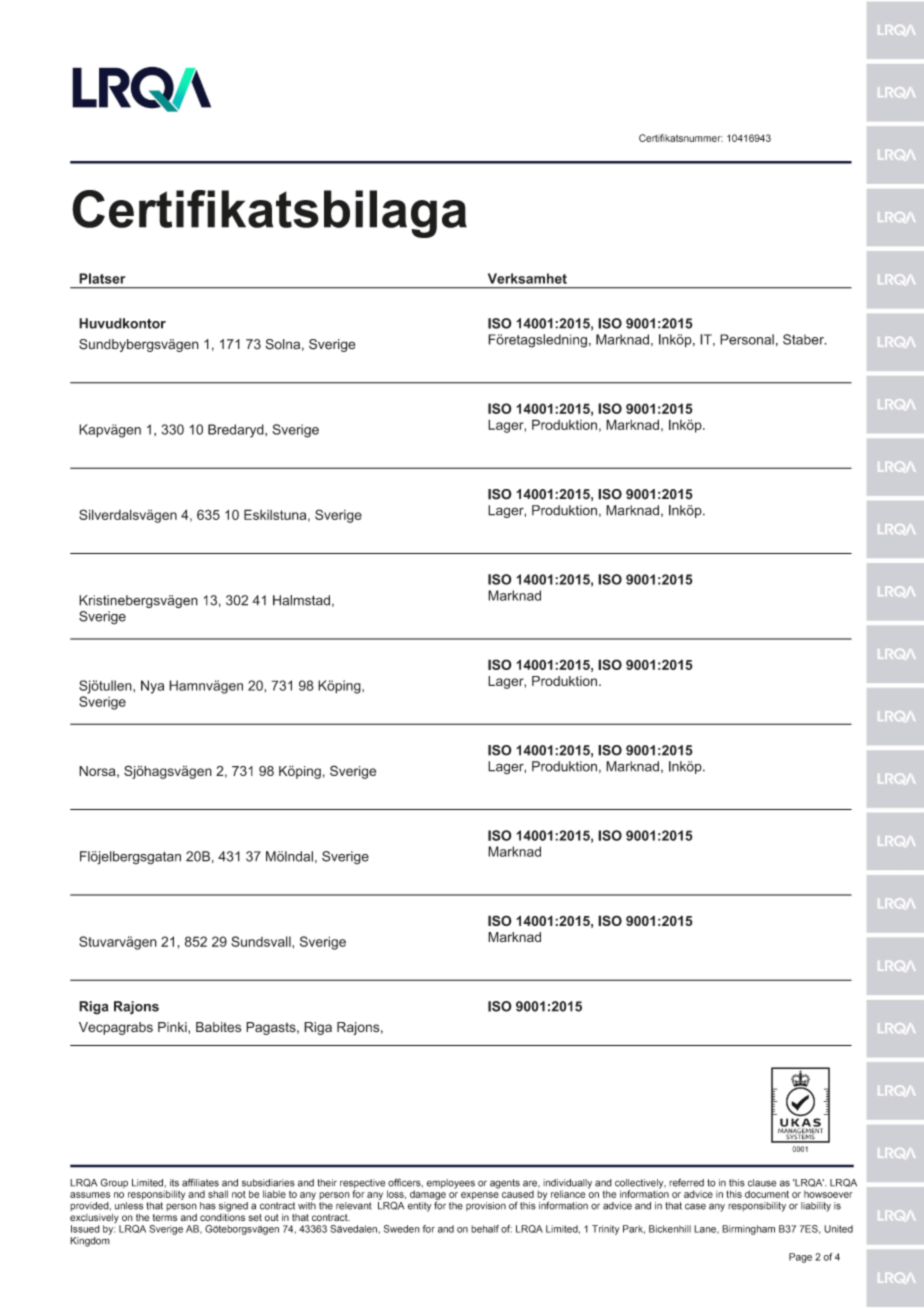 This image has height=1308, width=924. What do you see at coordinates (505, 1184) in the image?
I see `agents` at bounding box center [505, 1184].
